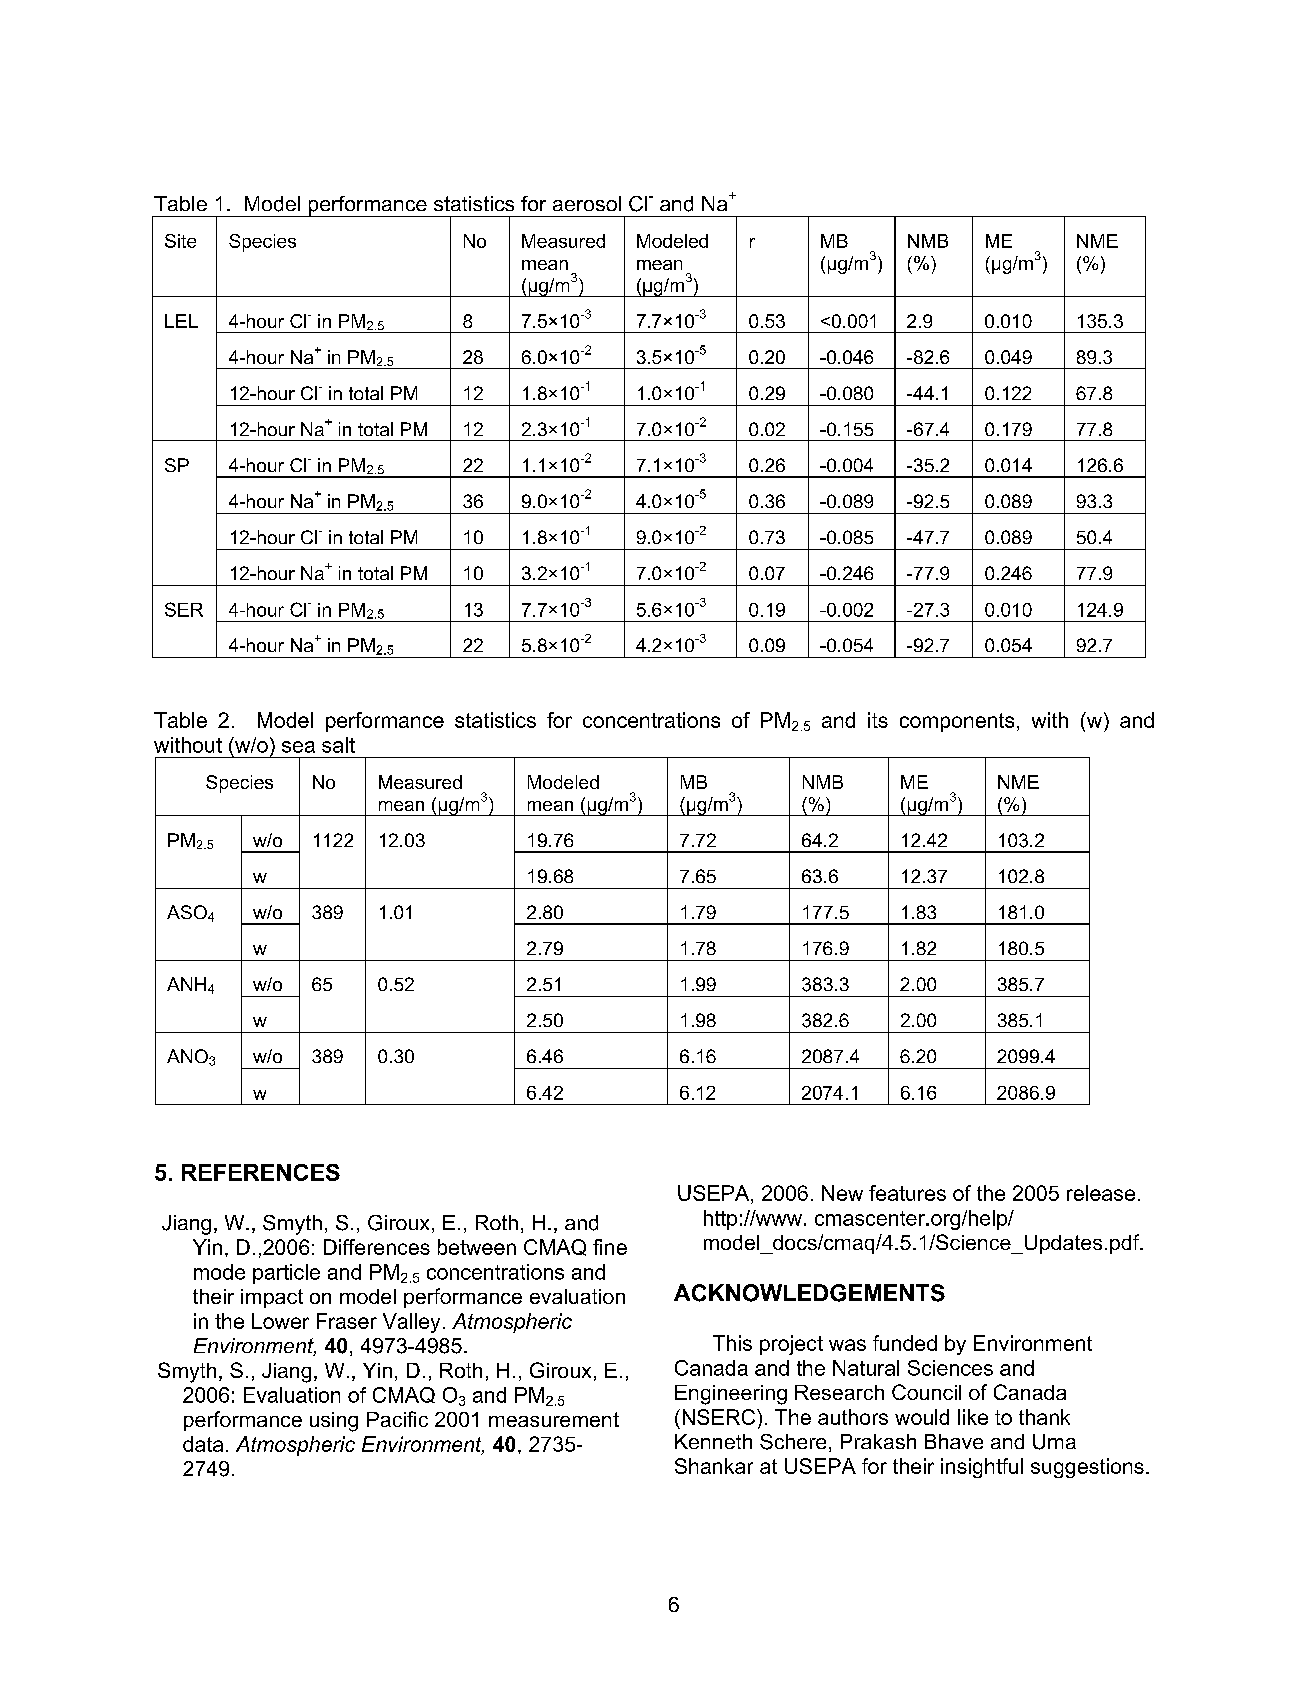 Image resolution: width=1309 pixels, height=1694 pixels. I want to click on using, so click(334, 1422).
